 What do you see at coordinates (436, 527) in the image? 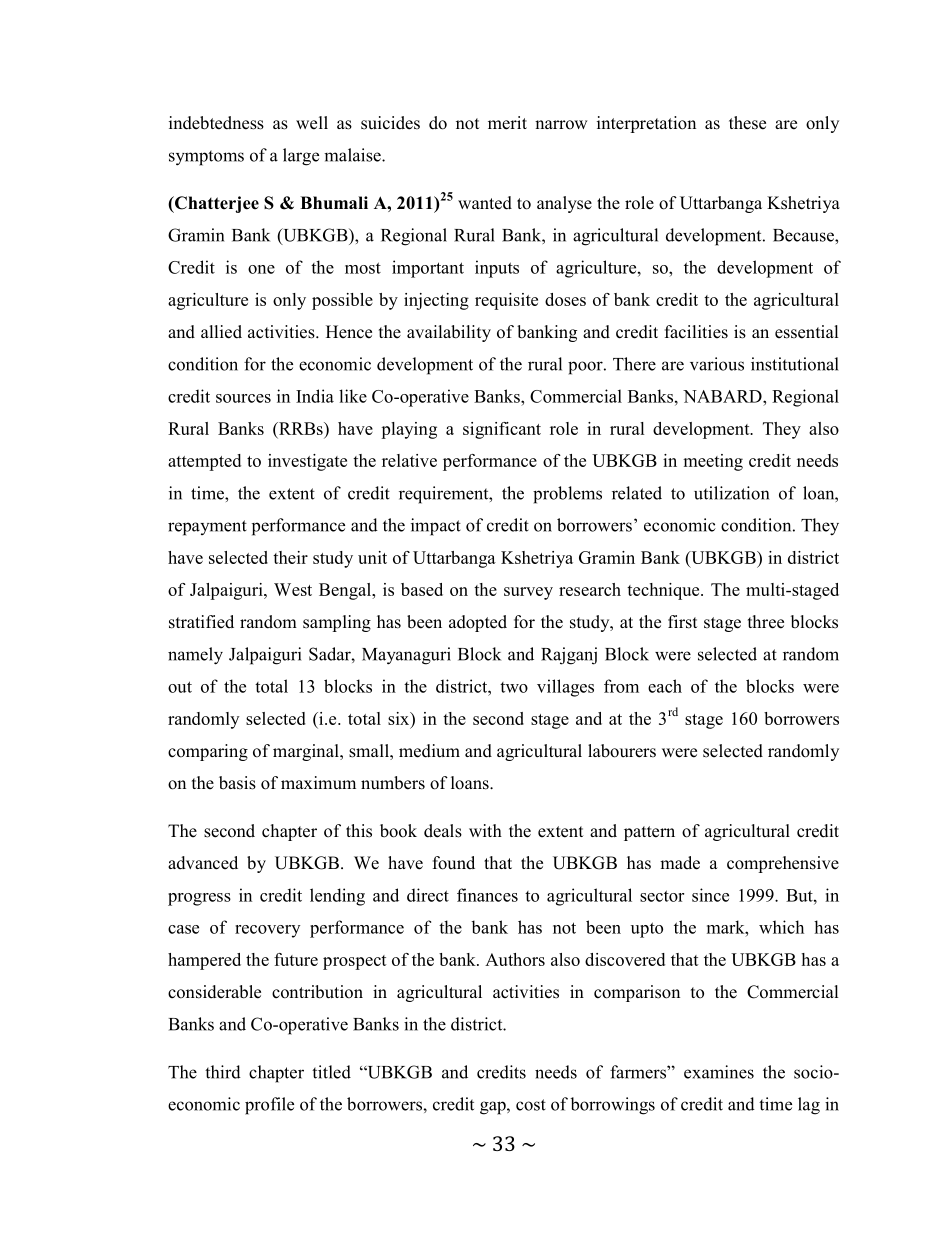
I see `impact` at bounding box center [436, 527].
